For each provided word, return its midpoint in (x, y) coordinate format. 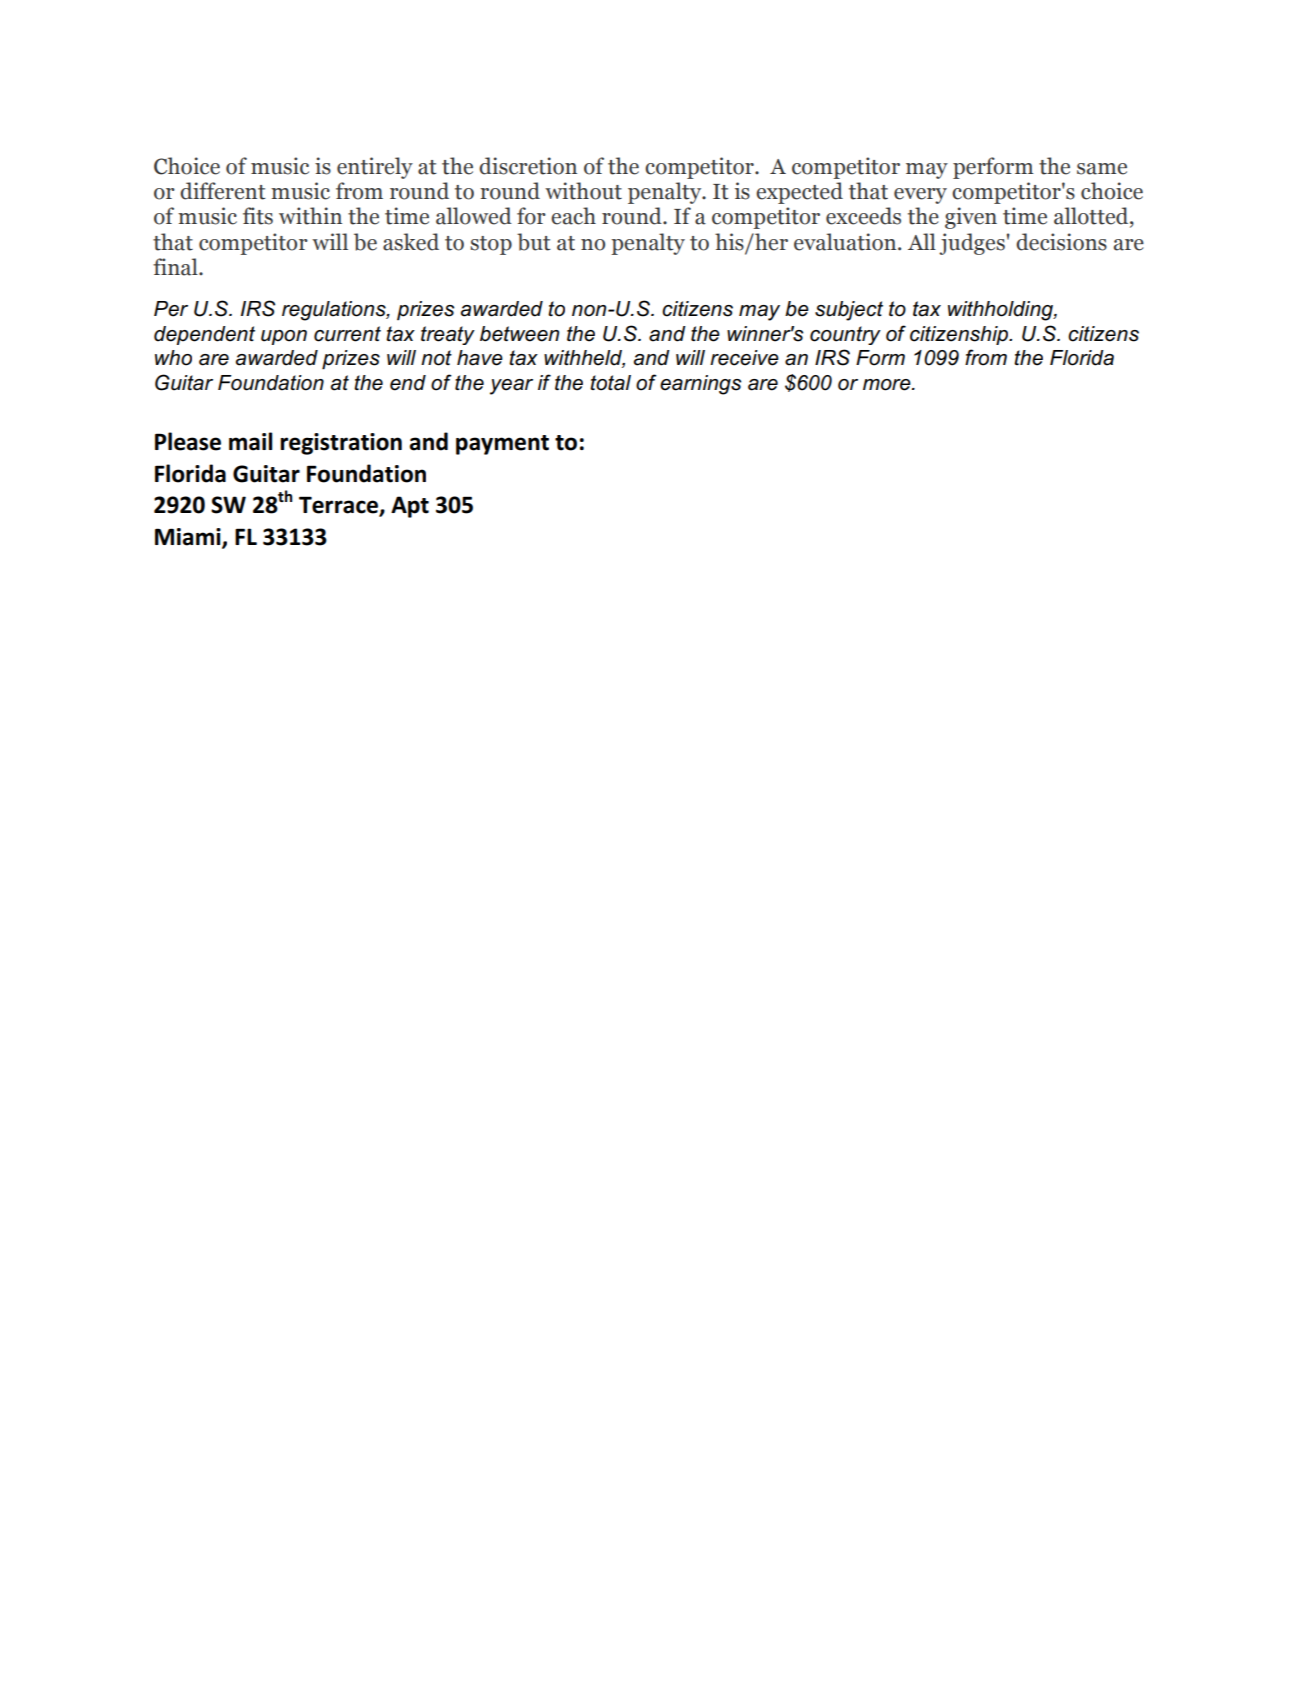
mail (250, 441)
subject (849, 311)
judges (972, 244)
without (583, 191)
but (534, 242)
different (223, 191)
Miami (189, 537)
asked (411, 242)
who (173, 358)
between (519, 334)
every (920, 196)
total (610, 383)
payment (502, 445)
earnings (700, 385)
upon (284, 337)
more (888, 385)
